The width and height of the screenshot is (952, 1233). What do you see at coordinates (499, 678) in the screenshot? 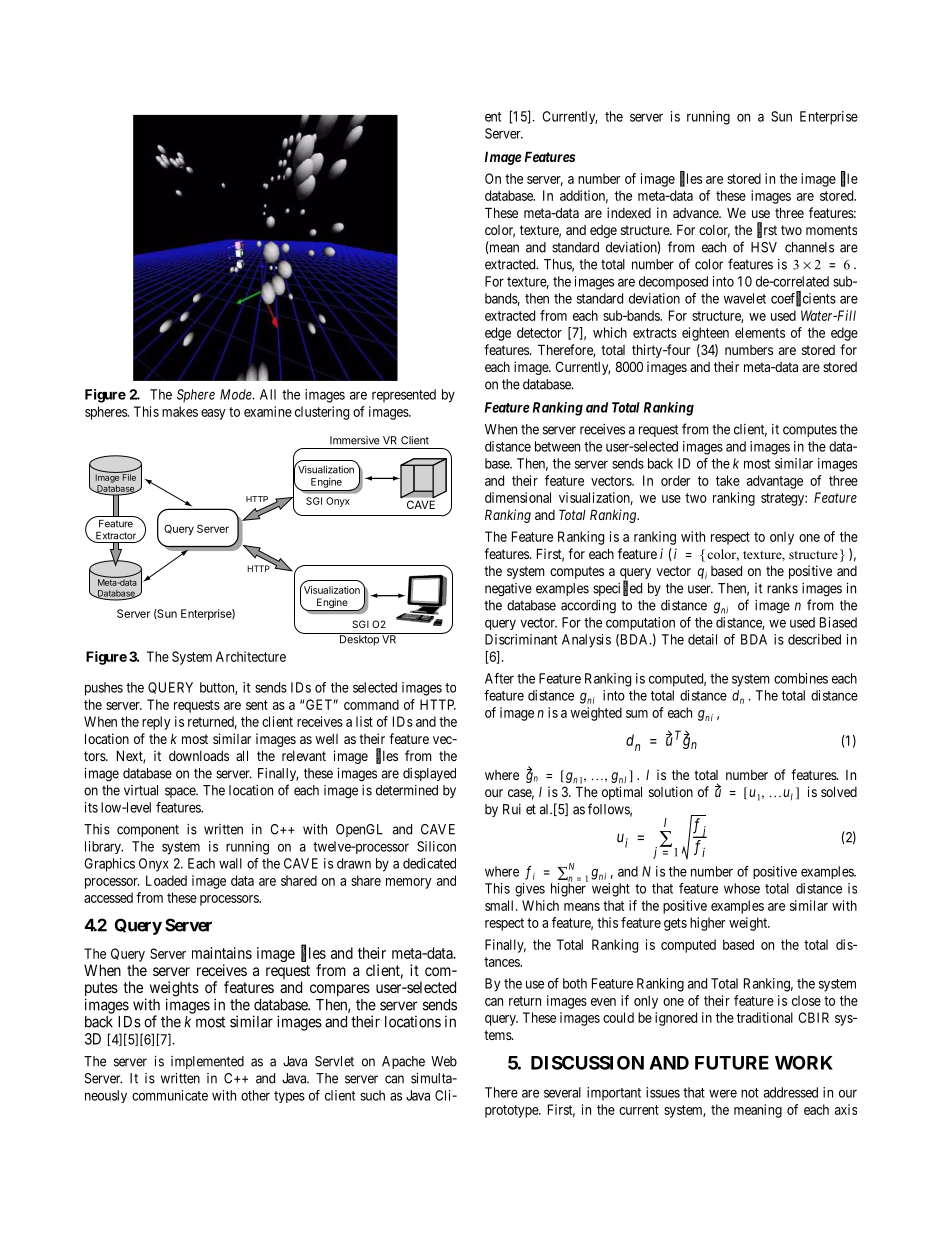
I see `After` at bounding box center [499, 678].
